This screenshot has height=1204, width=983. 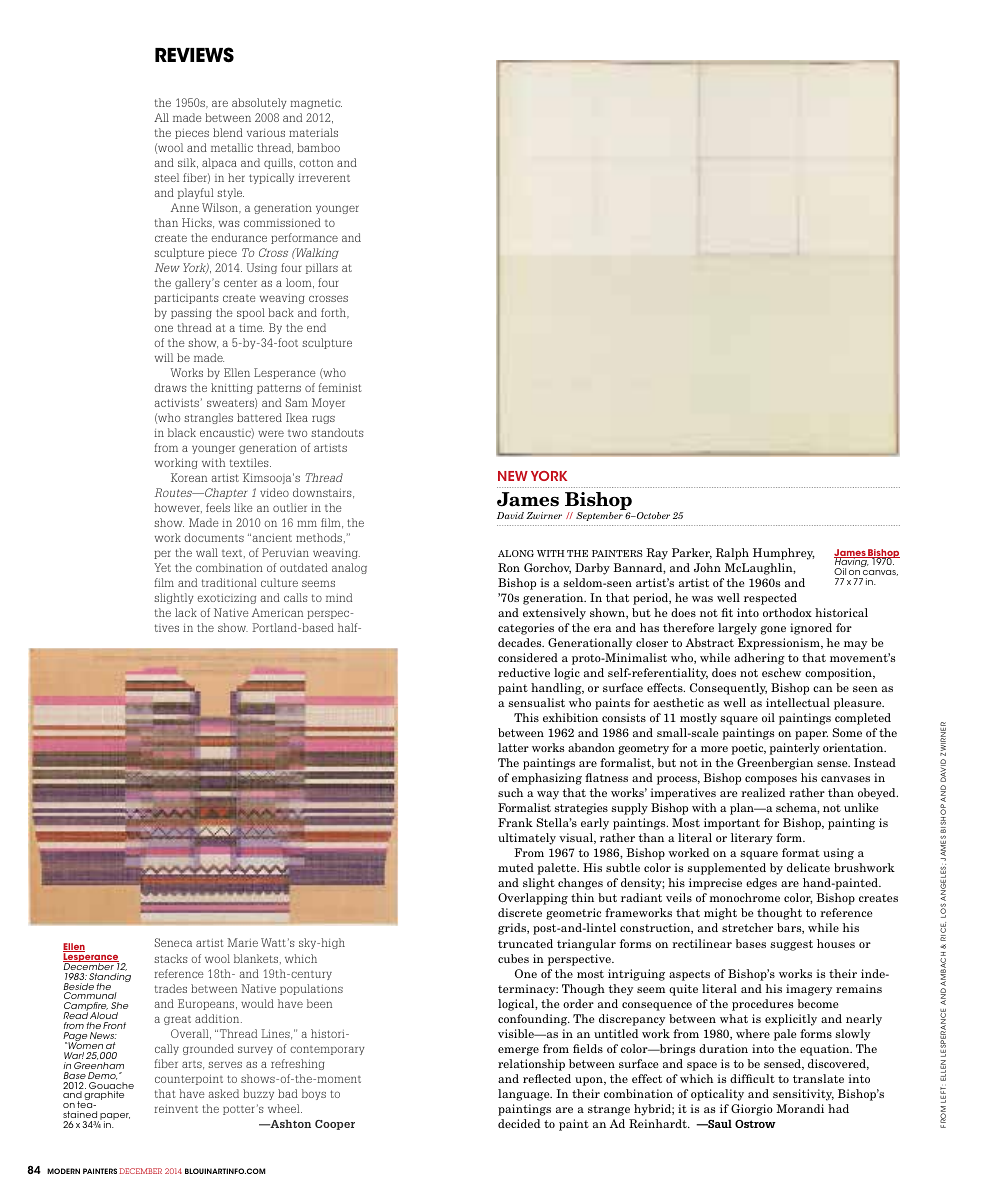 I want to click on Humphrey, so click(x=784, y=554).
